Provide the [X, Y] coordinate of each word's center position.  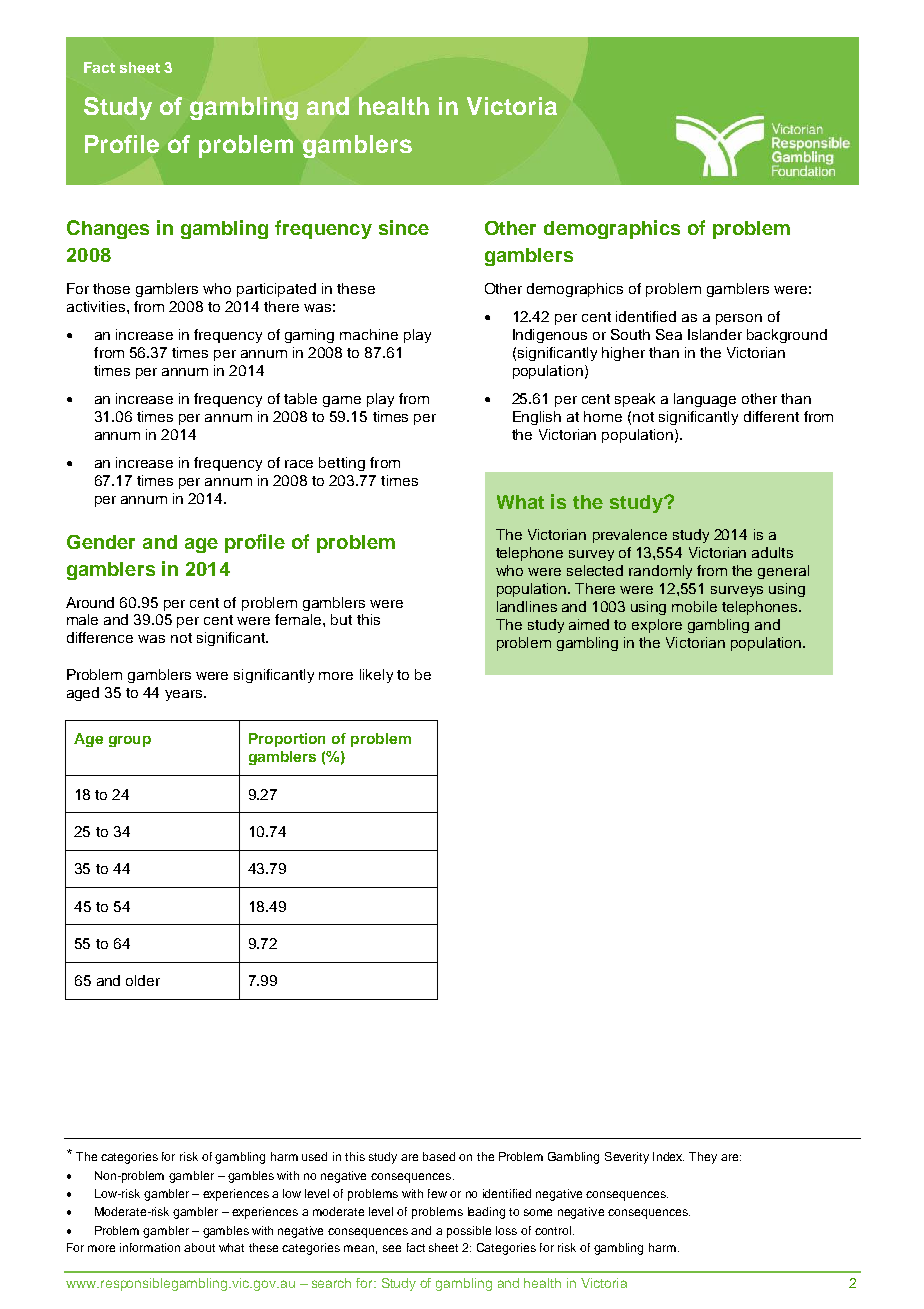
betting [342, 464]
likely [376, 676]
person [739, 319]
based [439, 1156]
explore [657, 626]
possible [469, 1232]
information [150, 1247]
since [404, 227]
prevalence [630, 536]
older [143, 980]
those [111, 288]
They [703, 1158]
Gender [101, 542]
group [130, 741]
